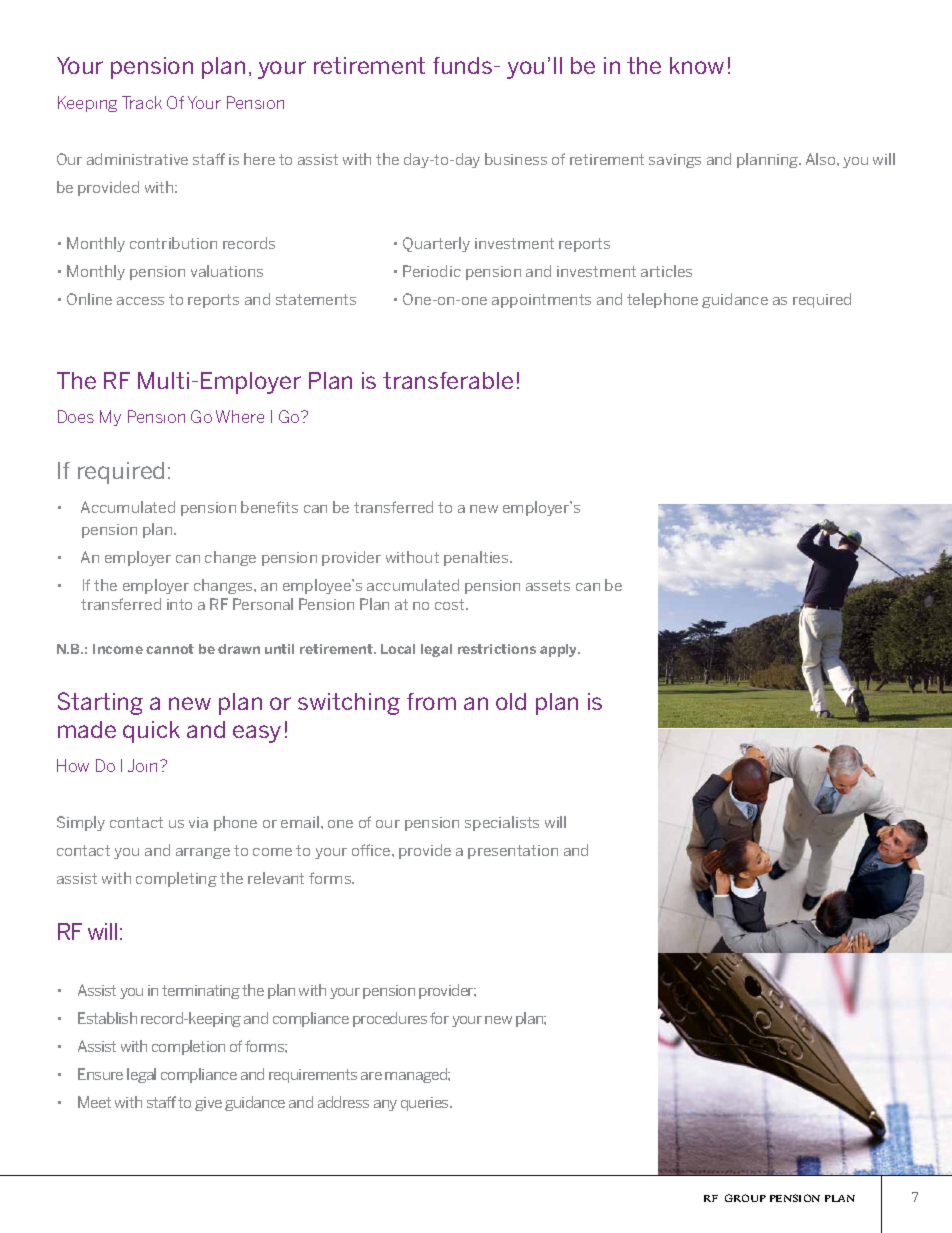  Describe the element at coordinates (697, 65) in the screenshot. I see `know` at that location.
